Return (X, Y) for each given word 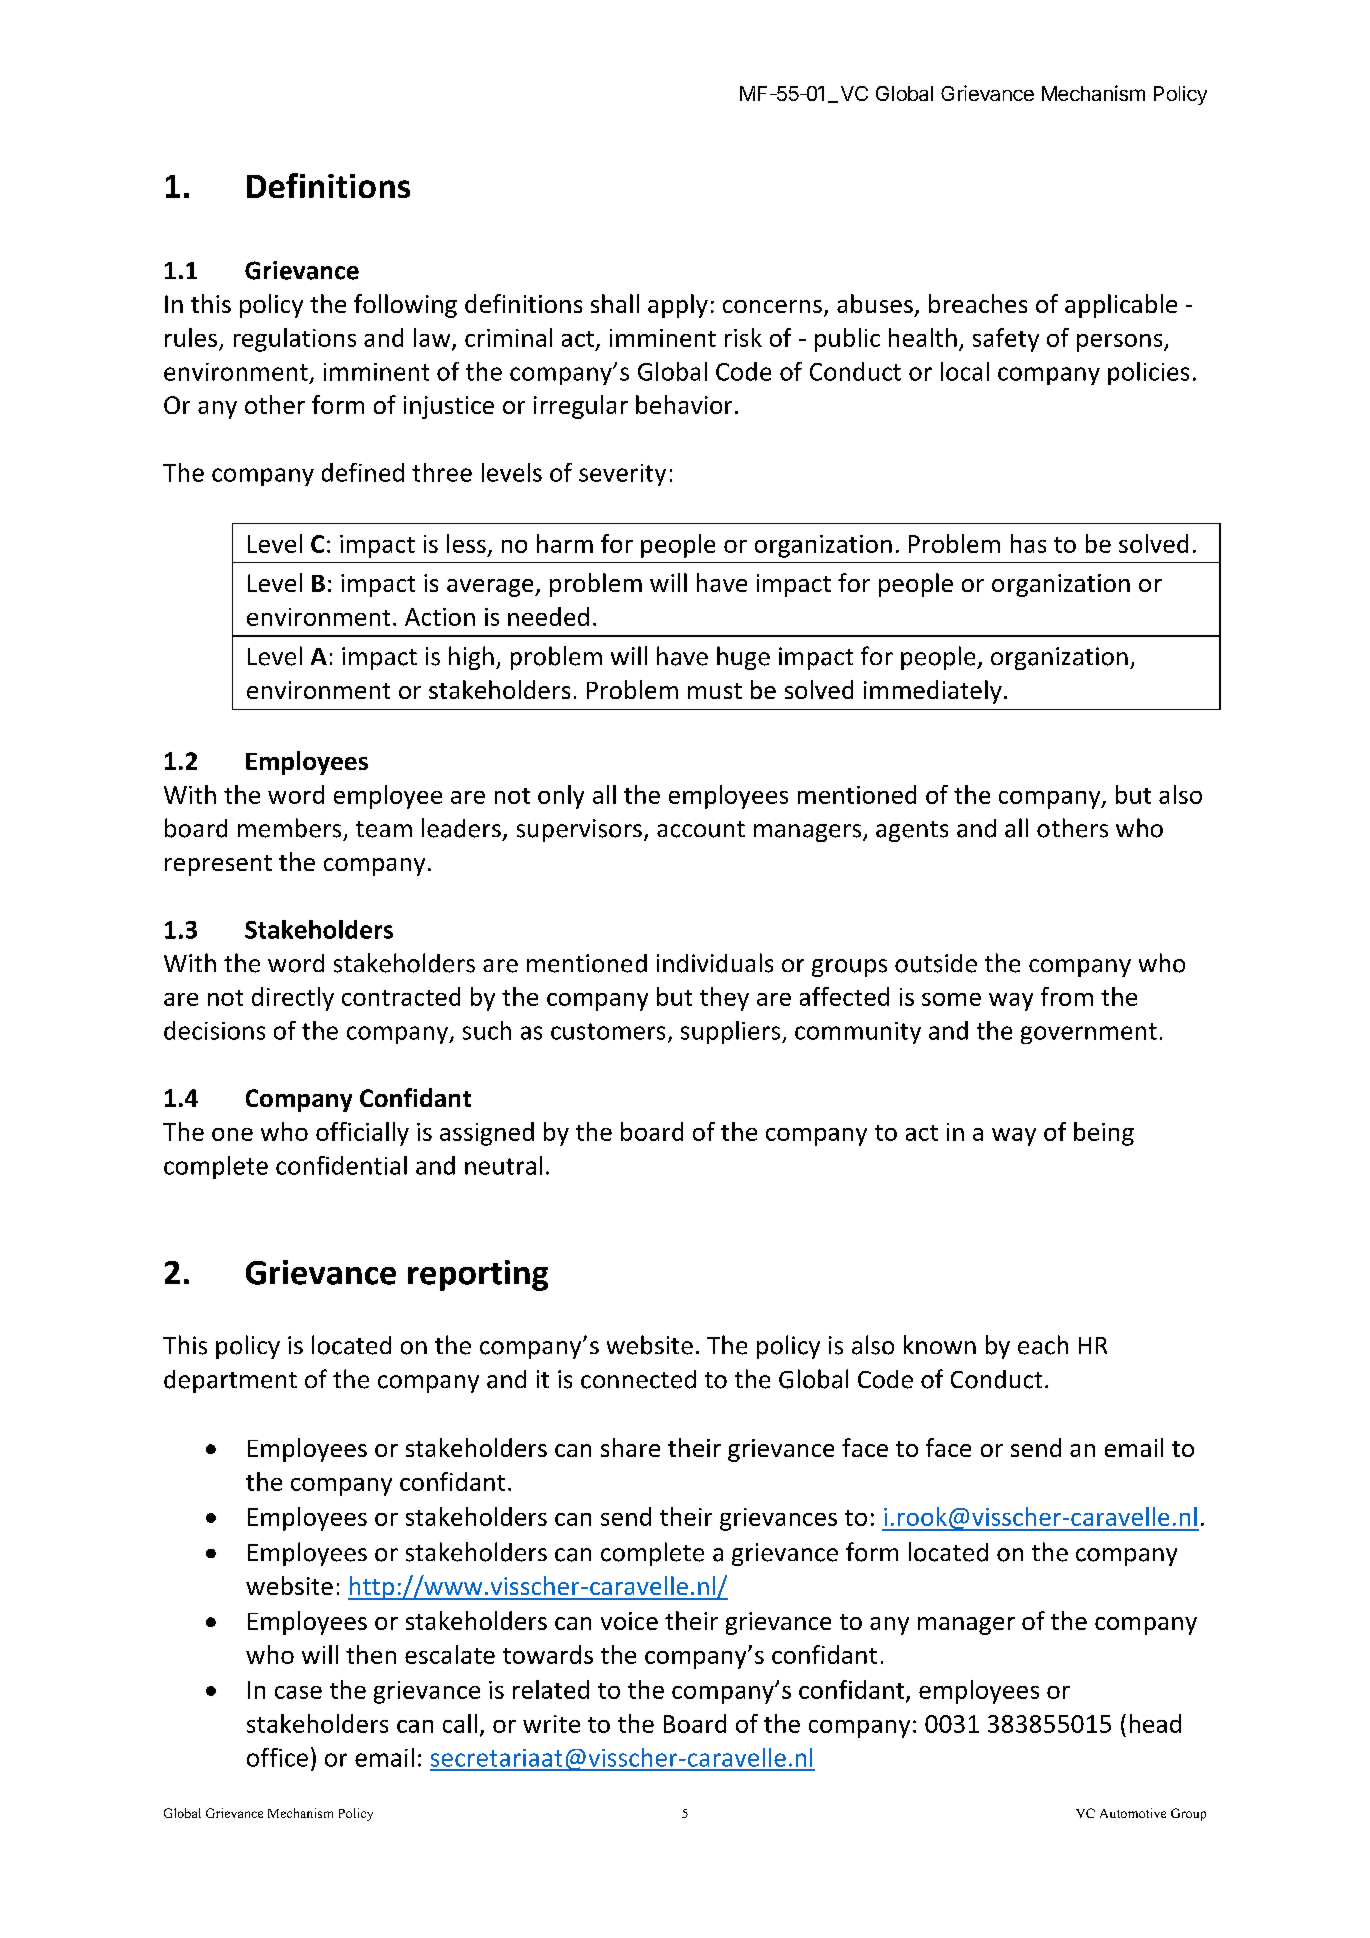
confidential (341, 1165)
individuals (715, 963)
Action (440, 617)
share (630, 1447)
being (1104, 1134)
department (230, 1381)
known (940, 1344)
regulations (295, 340)
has (1028, 543)
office (277, 1757)
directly (293, 999)
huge (743, 658)
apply (678, 306)
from (1067, 996)
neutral (503, 1165)
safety (1006, 340)
